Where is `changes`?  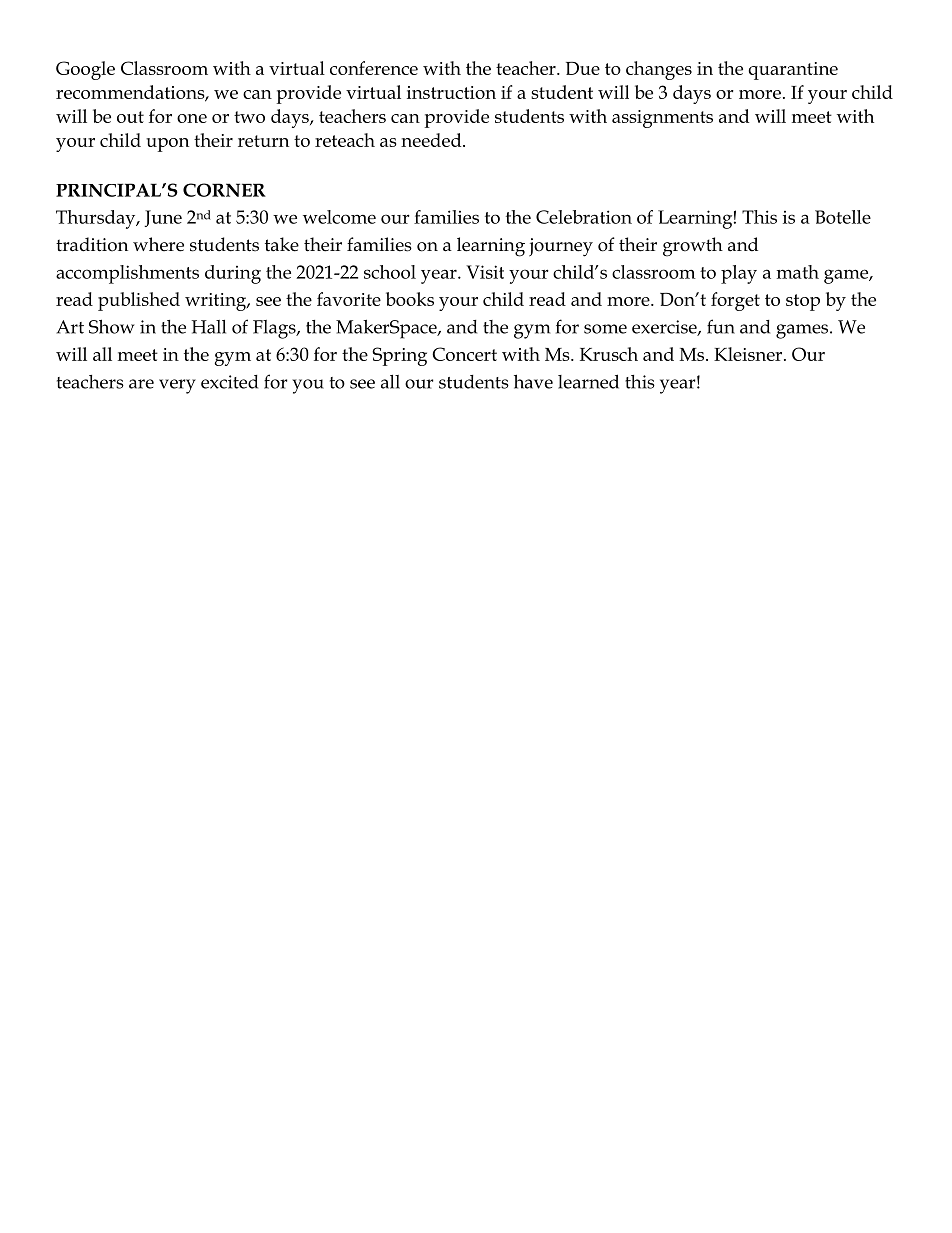 changes is located at coordinates (659, 70).
